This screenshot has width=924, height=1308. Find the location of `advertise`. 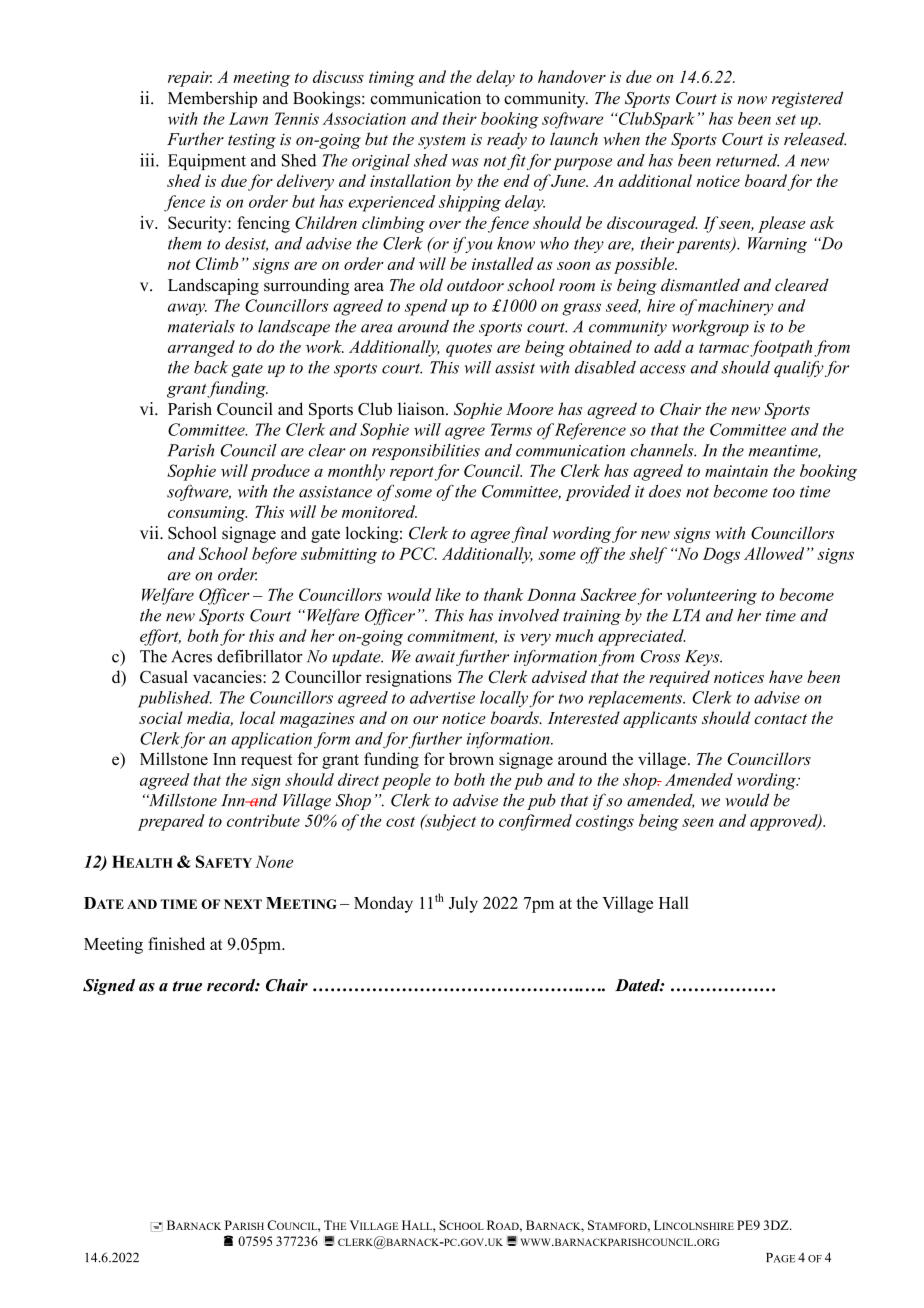

advertise is located at coordinates (442, 697).
